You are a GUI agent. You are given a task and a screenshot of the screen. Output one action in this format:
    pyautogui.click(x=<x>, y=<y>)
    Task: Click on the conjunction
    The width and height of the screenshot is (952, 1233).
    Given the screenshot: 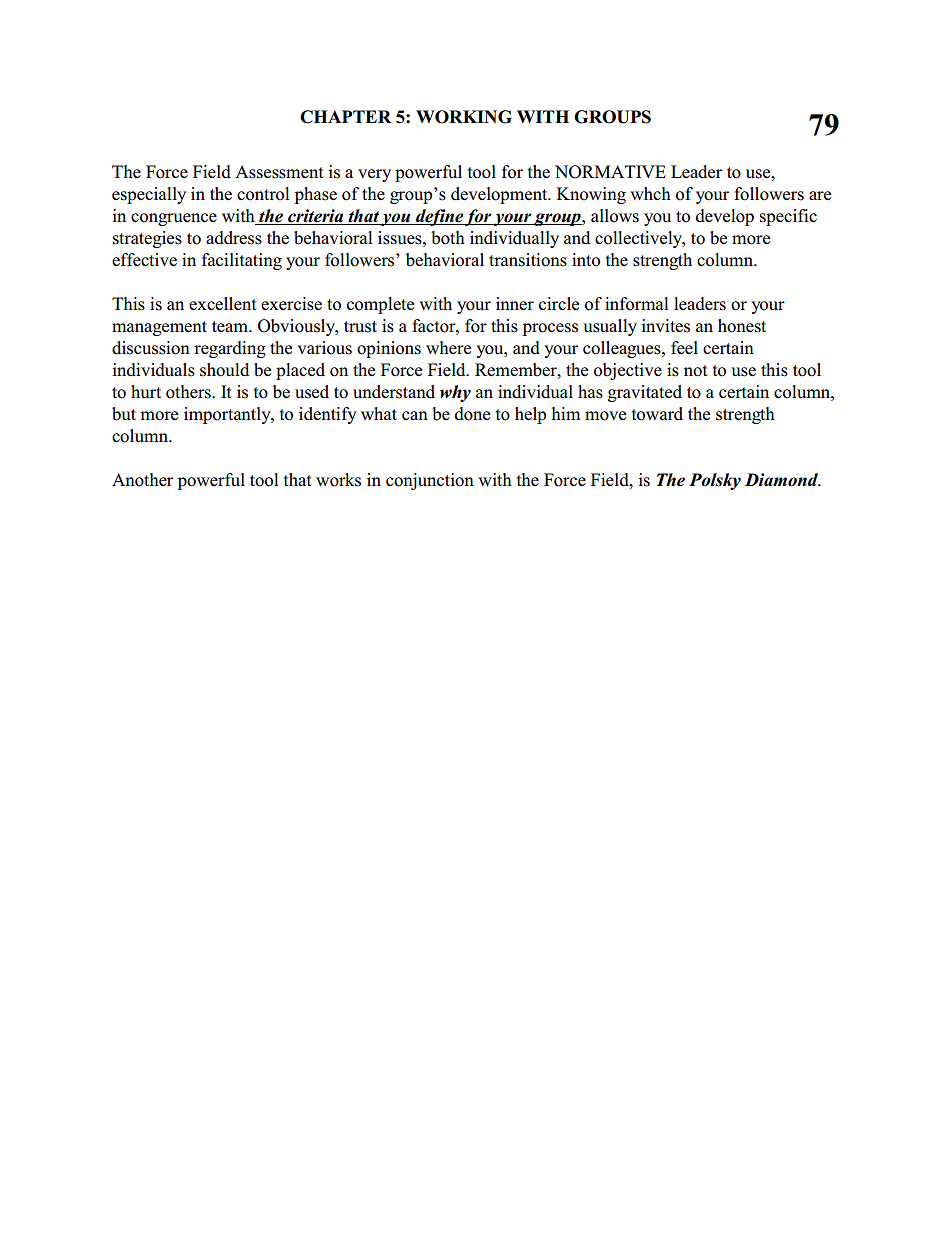 What is the action you would take?
    pyautogui.click(x=430, y=481)
